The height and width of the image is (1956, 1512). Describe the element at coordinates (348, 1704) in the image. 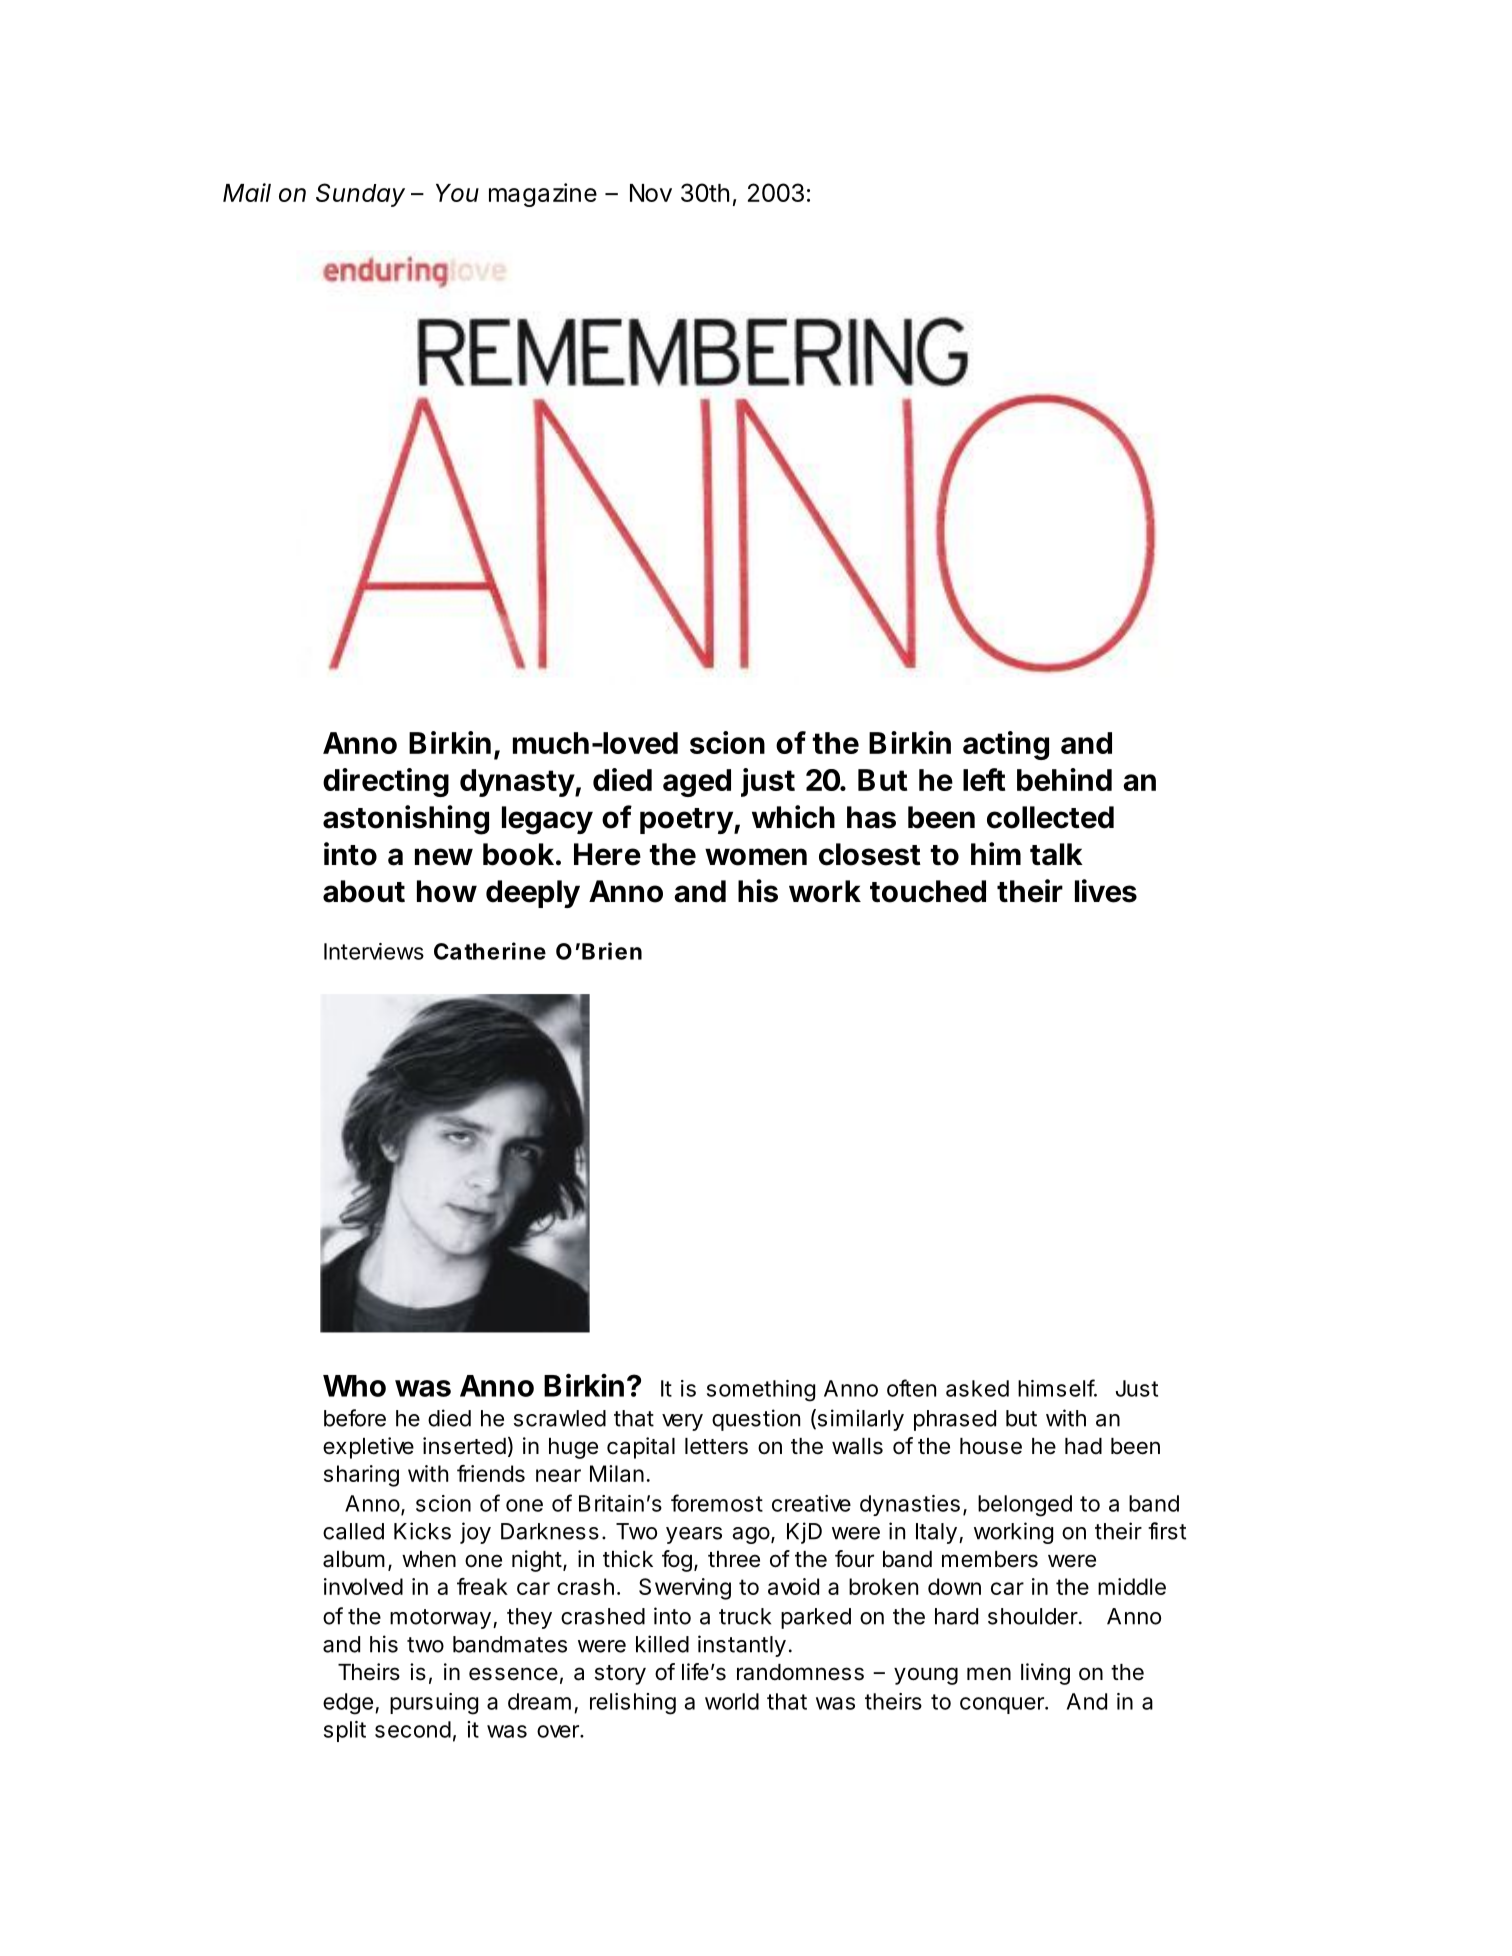

I see `edge` at that location.
